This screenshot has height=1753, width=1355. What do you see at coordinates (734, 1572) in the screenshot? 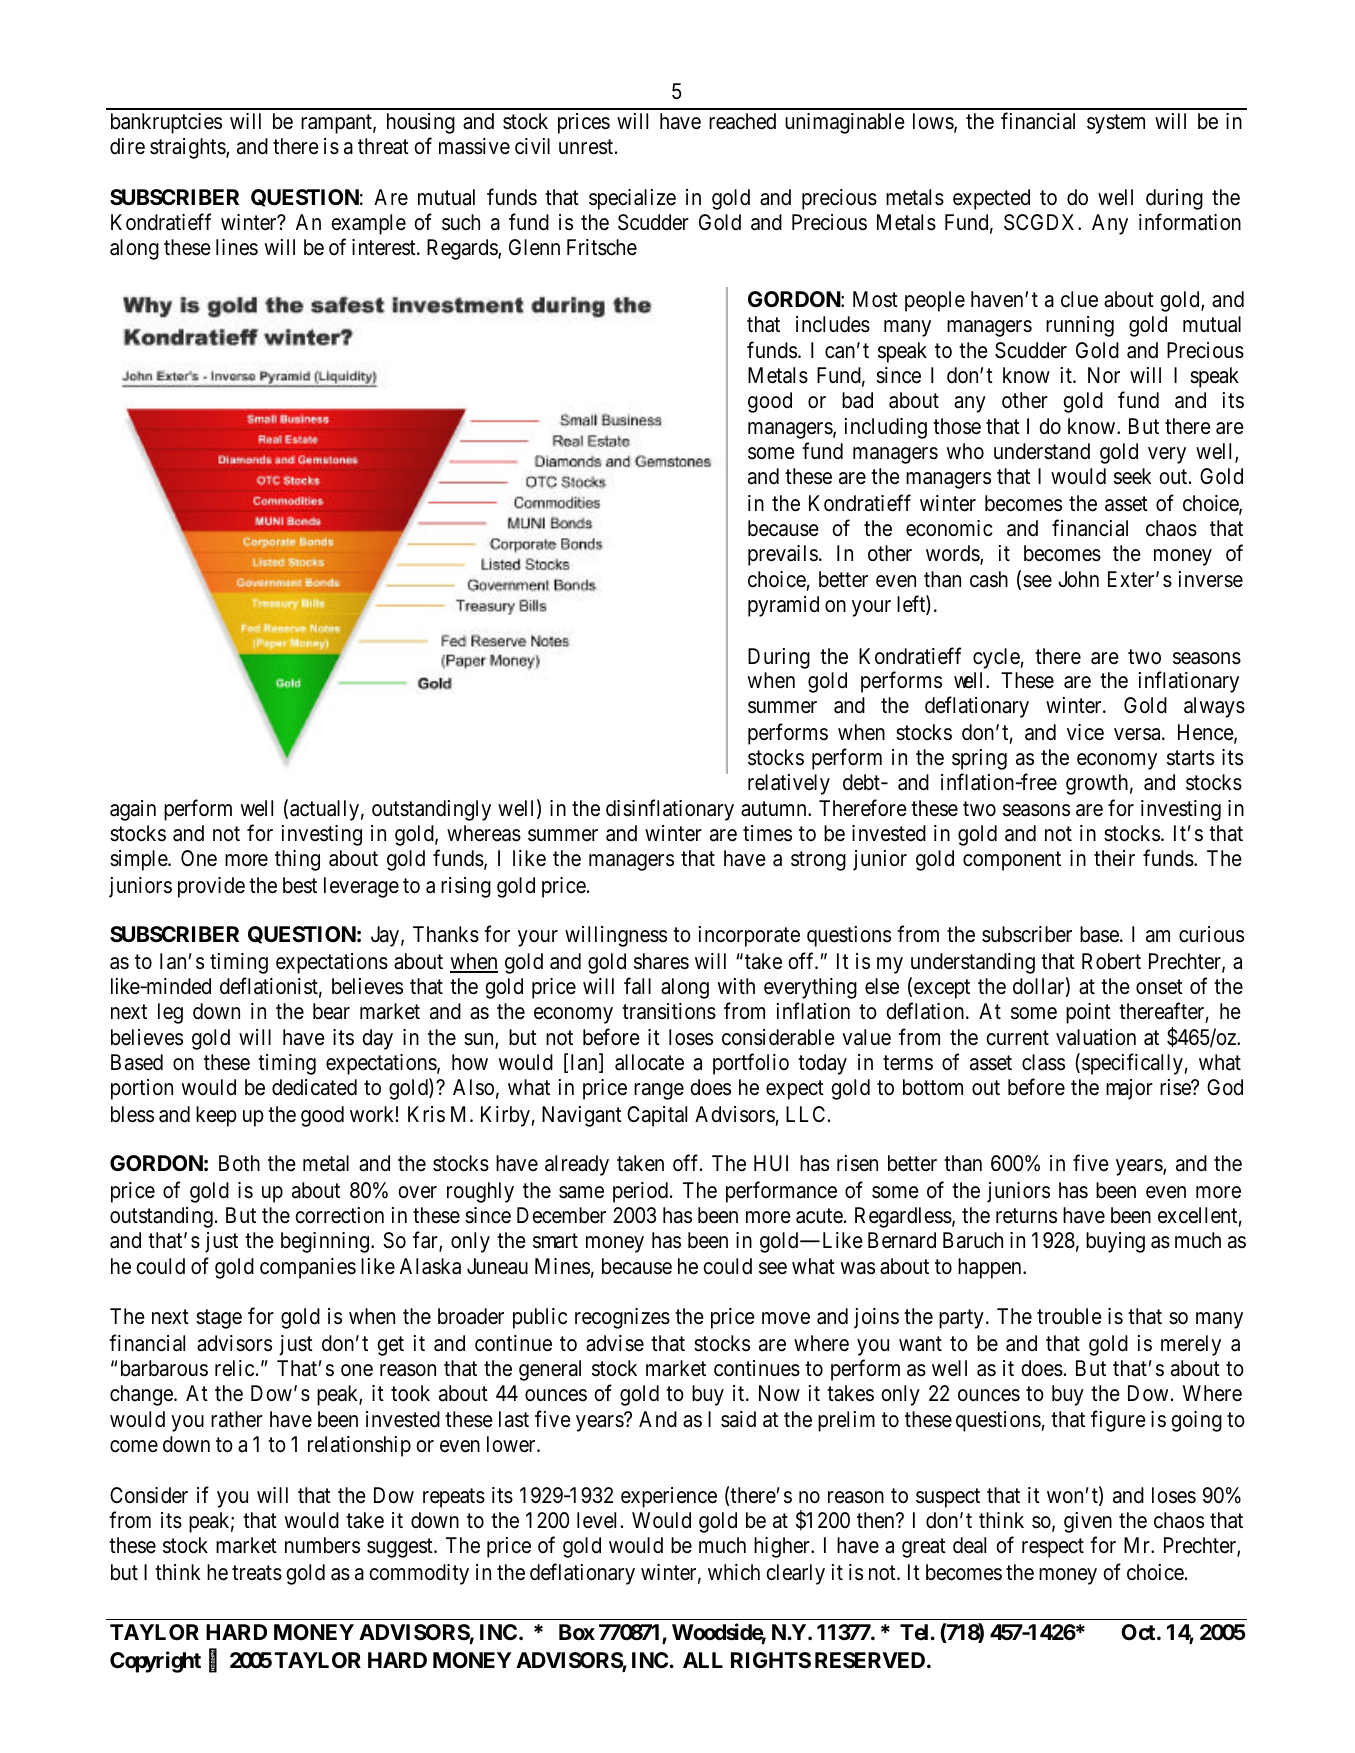
I see `which` at bounding box center [734, 1572].
